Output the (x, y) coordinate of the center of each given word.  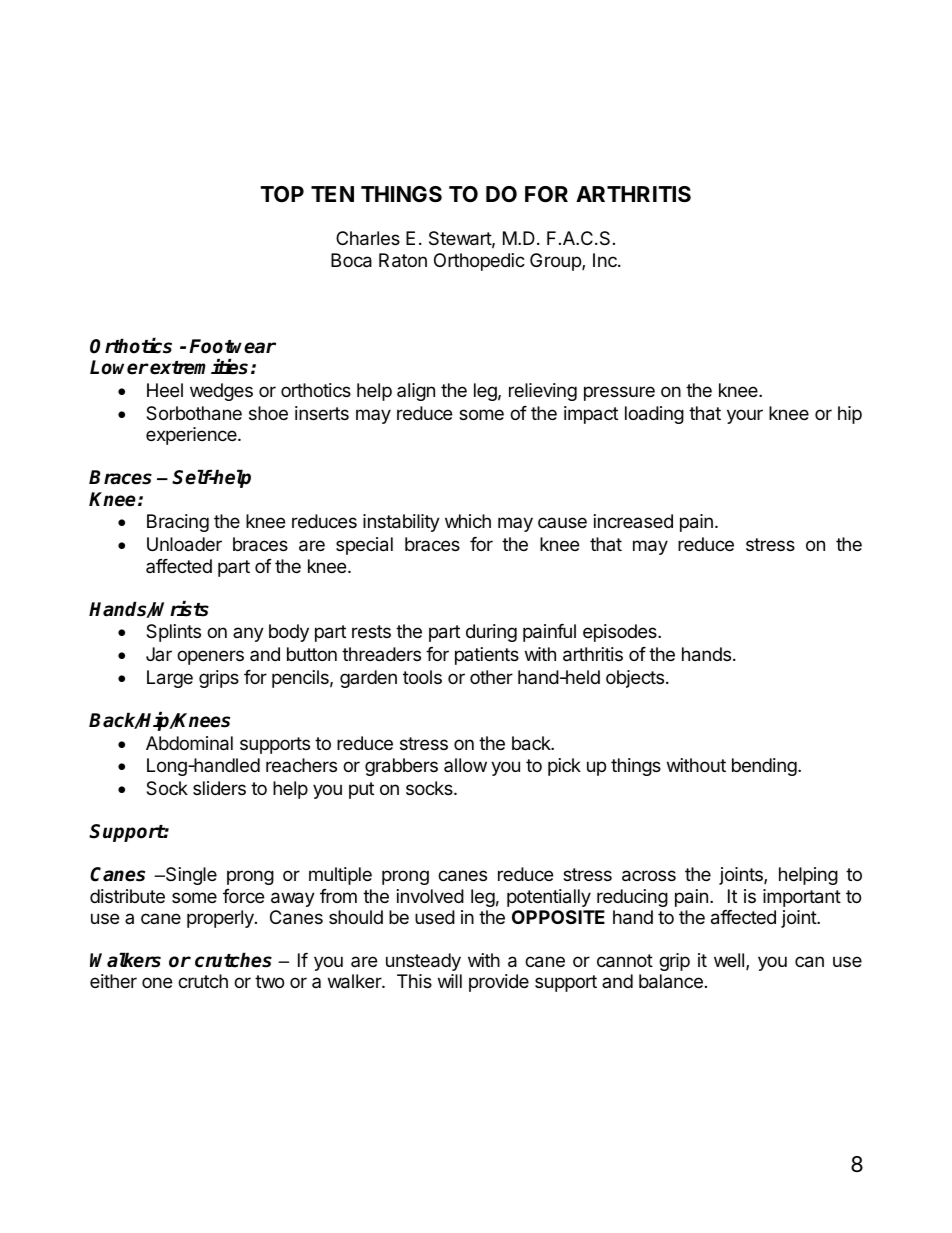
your (745, 416)
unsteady (423, 962)
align (416, 392)
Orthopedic (479, 262)
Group (556, 262)
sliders (219, 788)
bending (764, 767)
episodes (621, 633)
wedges (221, 392)
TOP (282, 194)
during (491, 633)
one (157, 982)
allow (465, 765)
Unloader (184, 544)
